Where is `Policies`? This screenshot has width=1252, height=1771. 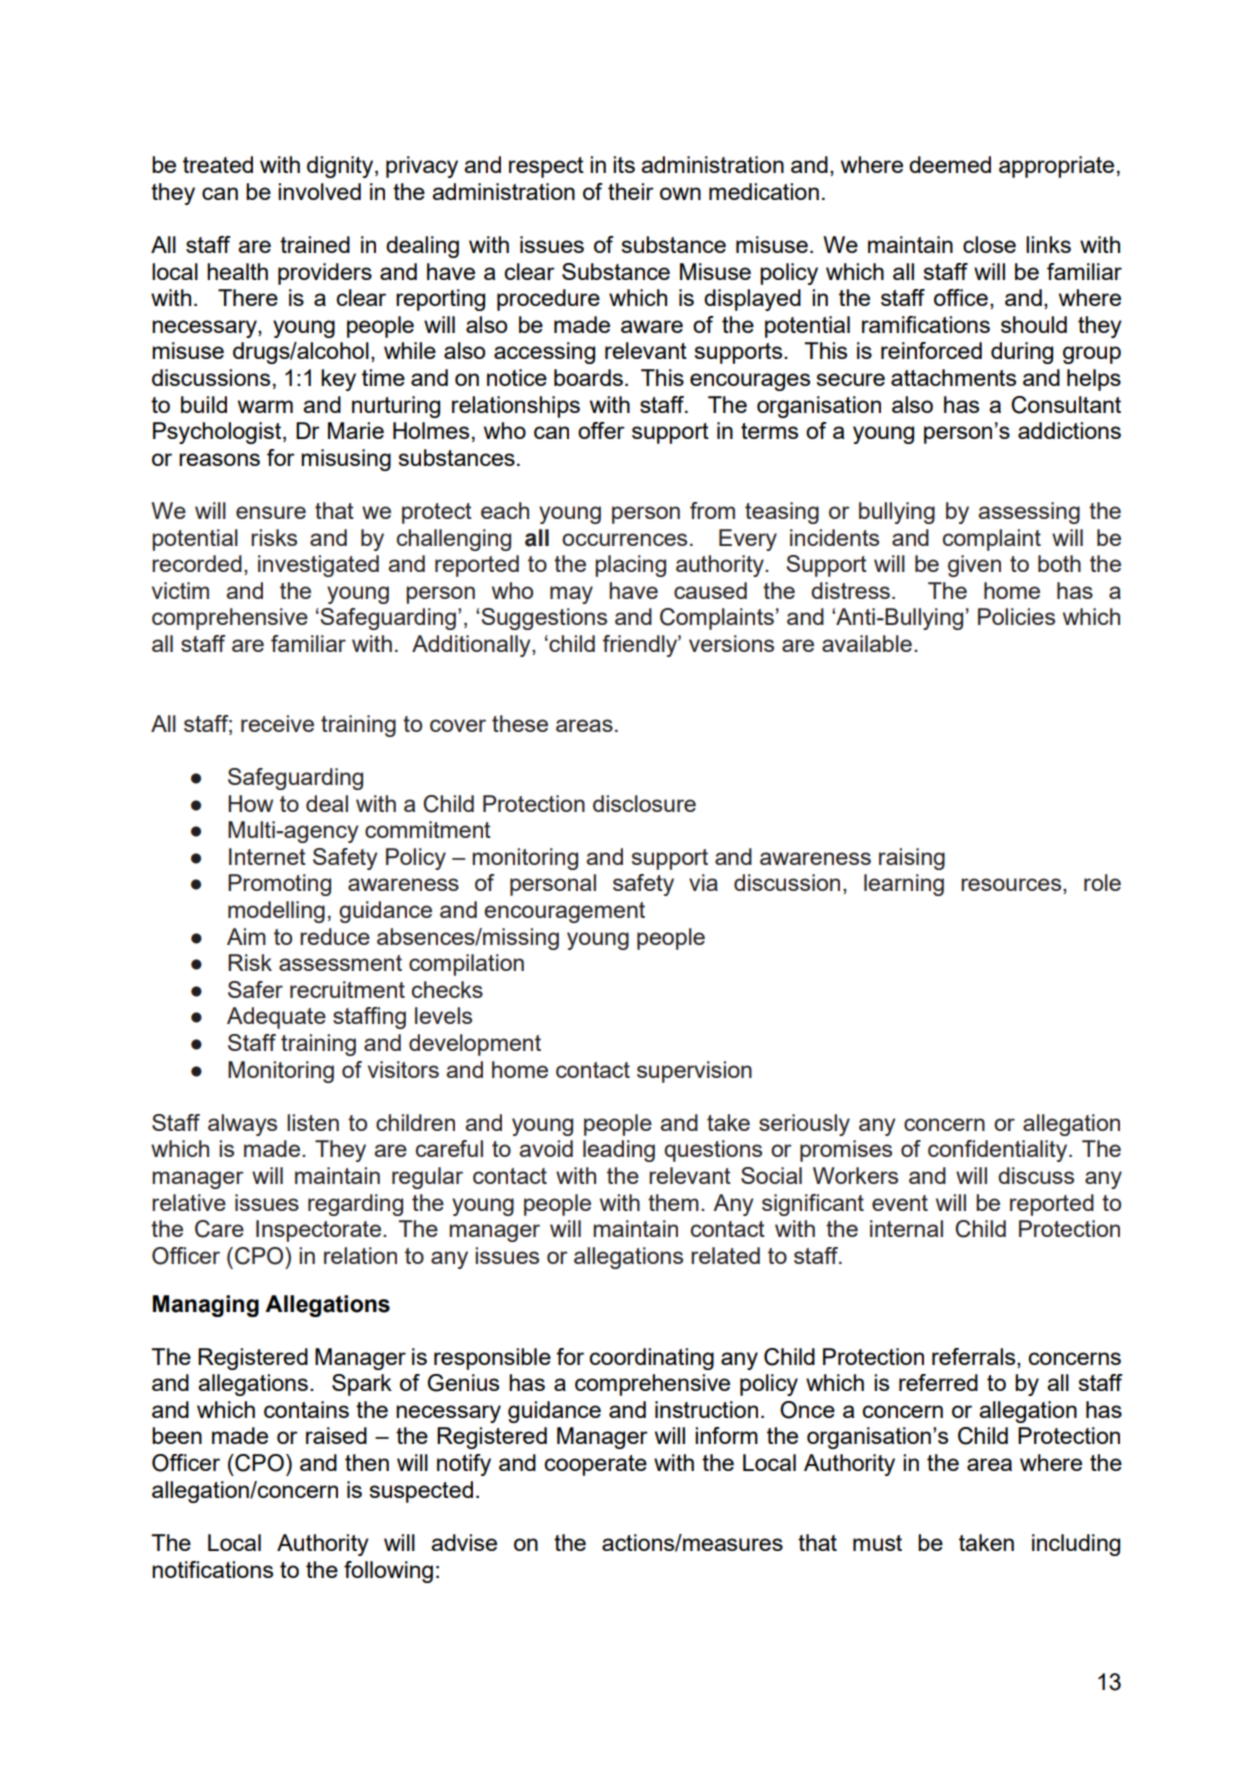 Policies is located at coordinates (1016, 616).
